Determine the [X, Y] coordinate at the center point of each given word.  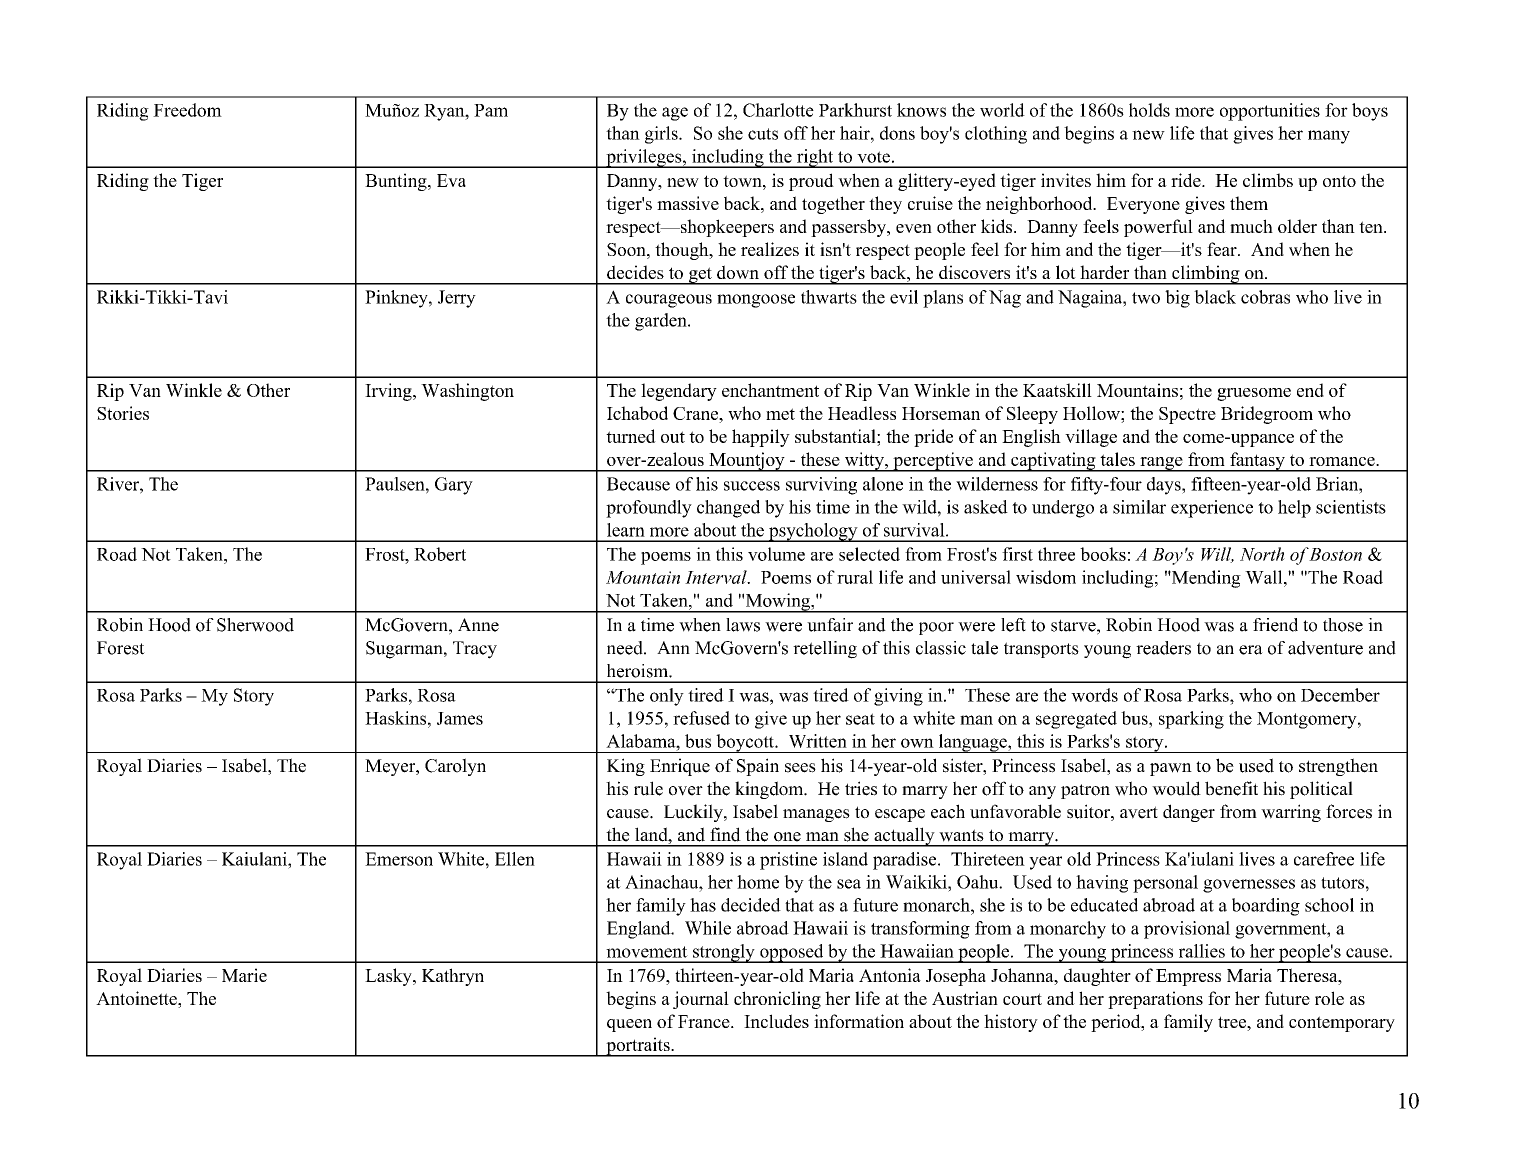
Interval [717, 577]
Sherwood [255, 625]
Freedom [187, 110]
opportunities [1270, 112]
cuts [763, 134]
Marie [244, 975]
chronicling [777, 1000]
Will [1217, 555]
